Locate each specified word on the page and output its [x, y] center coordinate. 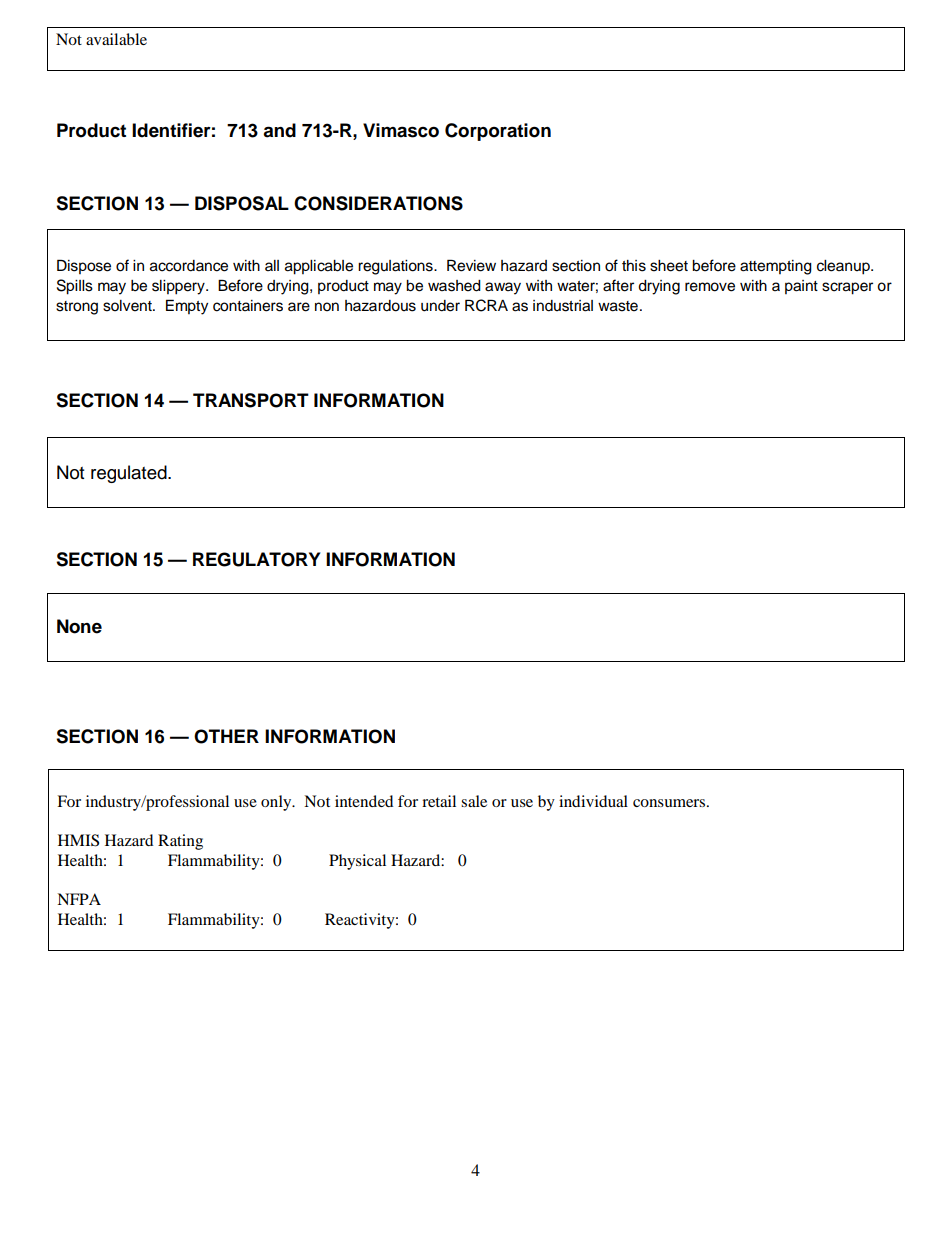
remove [710, 287]
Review [471, 265]
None [79, 626]
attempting [776, 267]
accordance [189, 266]
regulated [130, 474]
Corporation [498, 132]
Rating [180, 842]
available [116, 39]
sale [474, 801]
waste [618, 306]
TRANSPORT [251, 400]
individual [593, 801]
